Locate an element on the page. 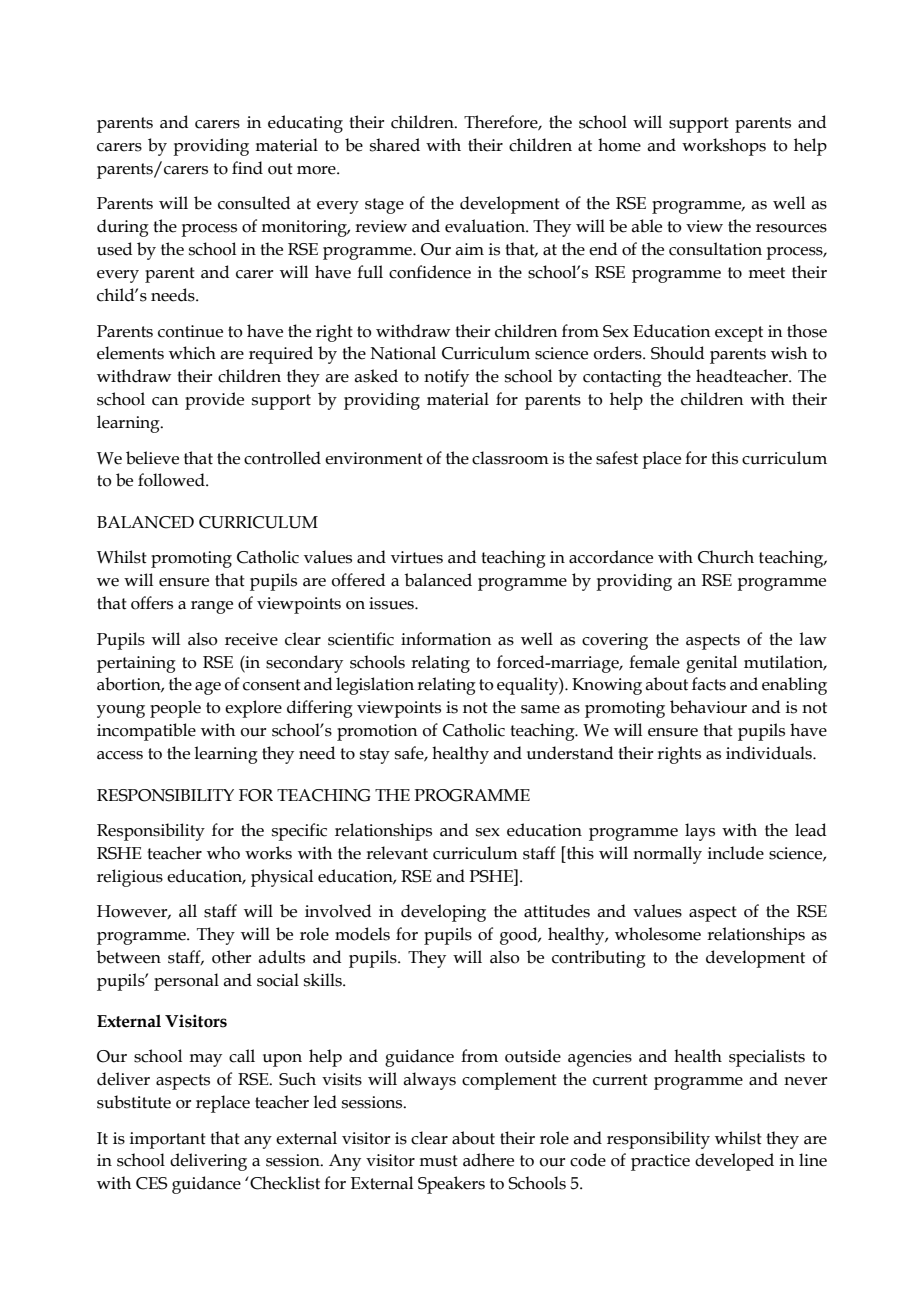  religious is located at coordinates (130, 878).
